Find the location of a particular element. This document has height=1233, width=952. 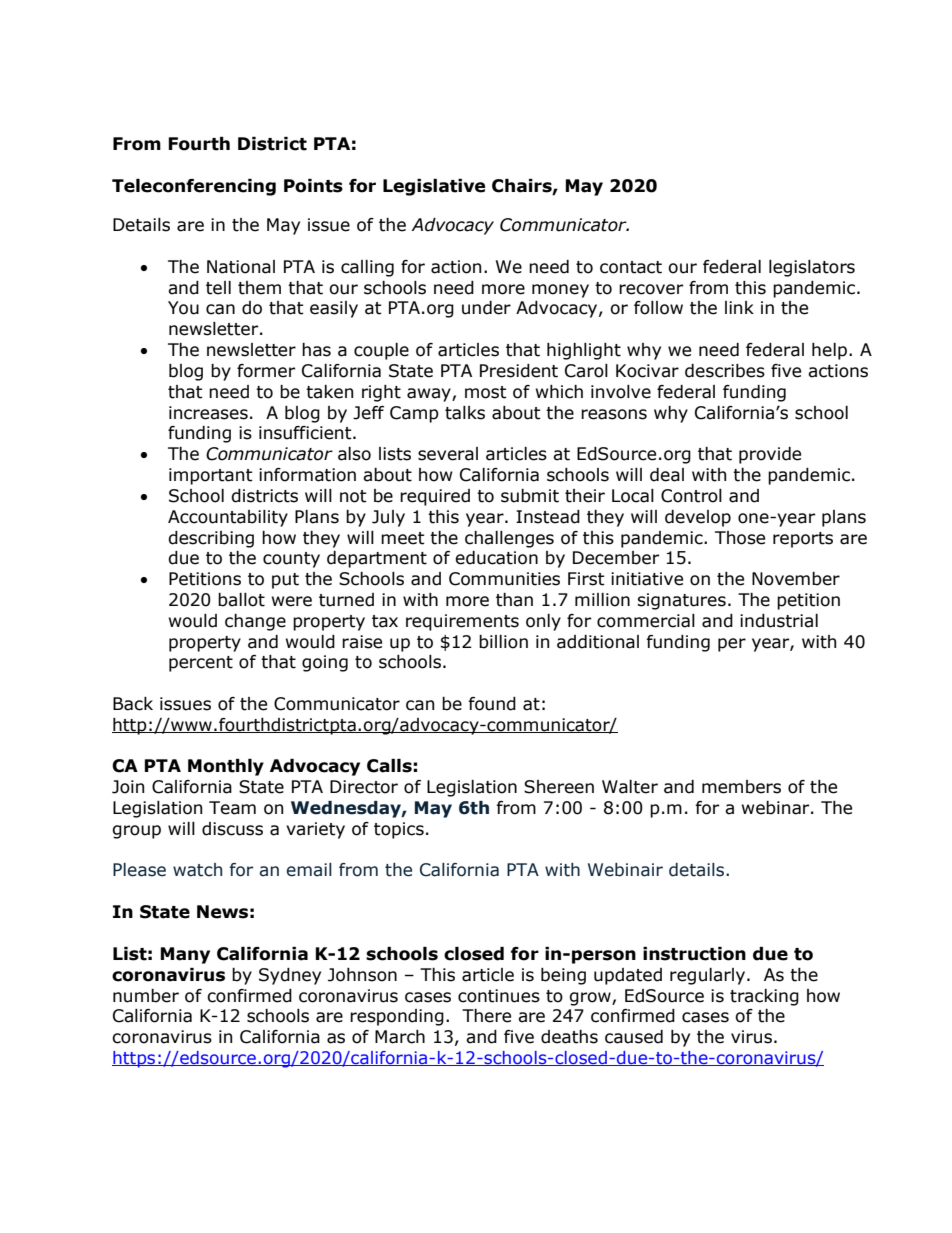

ballot is located at coordinates (241, 600).
